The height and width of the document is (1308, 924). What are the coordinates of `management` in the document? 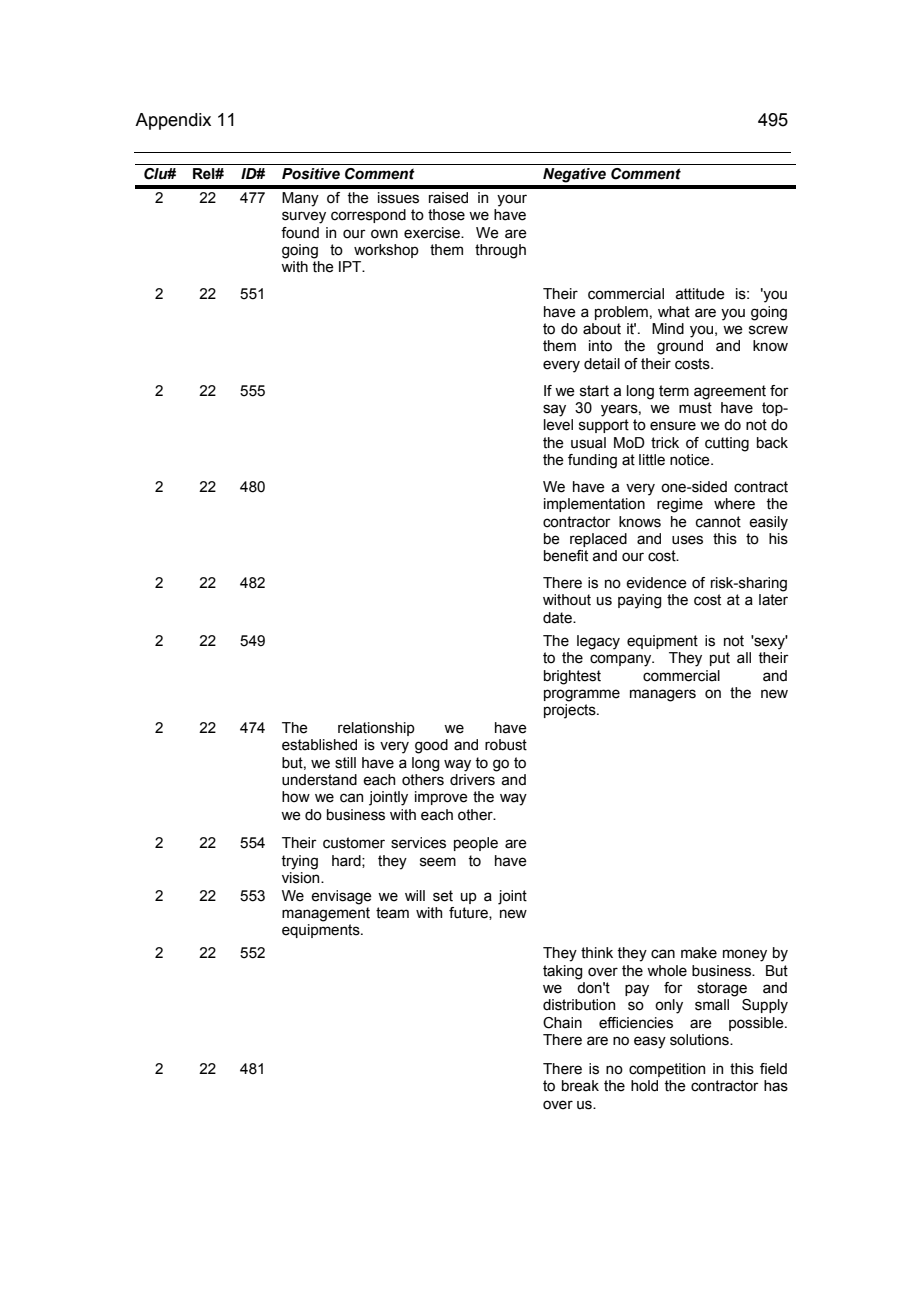 It's located at (326, 914).
